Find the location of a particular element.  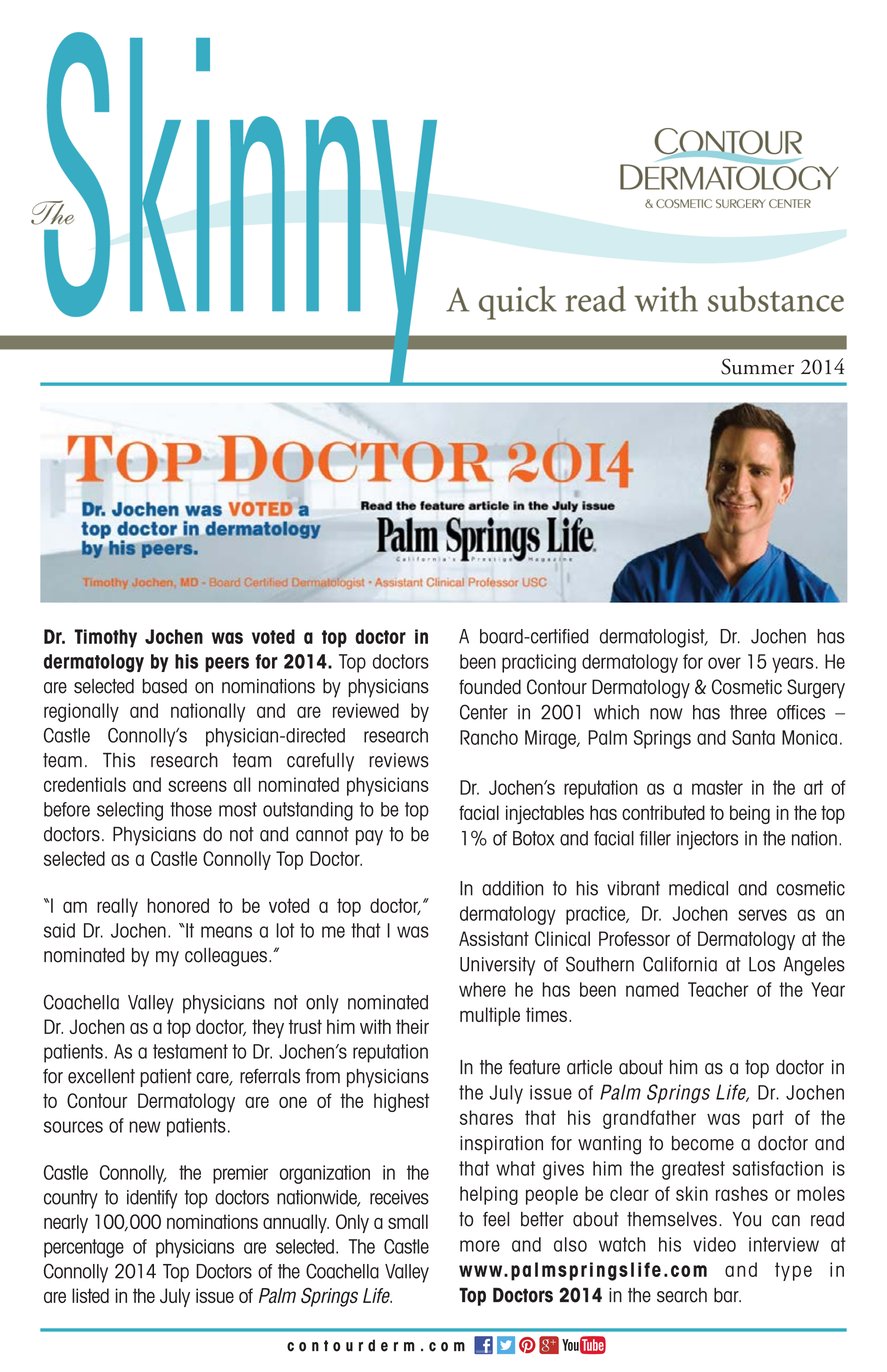

more is located at coordinates (480, 1246).
